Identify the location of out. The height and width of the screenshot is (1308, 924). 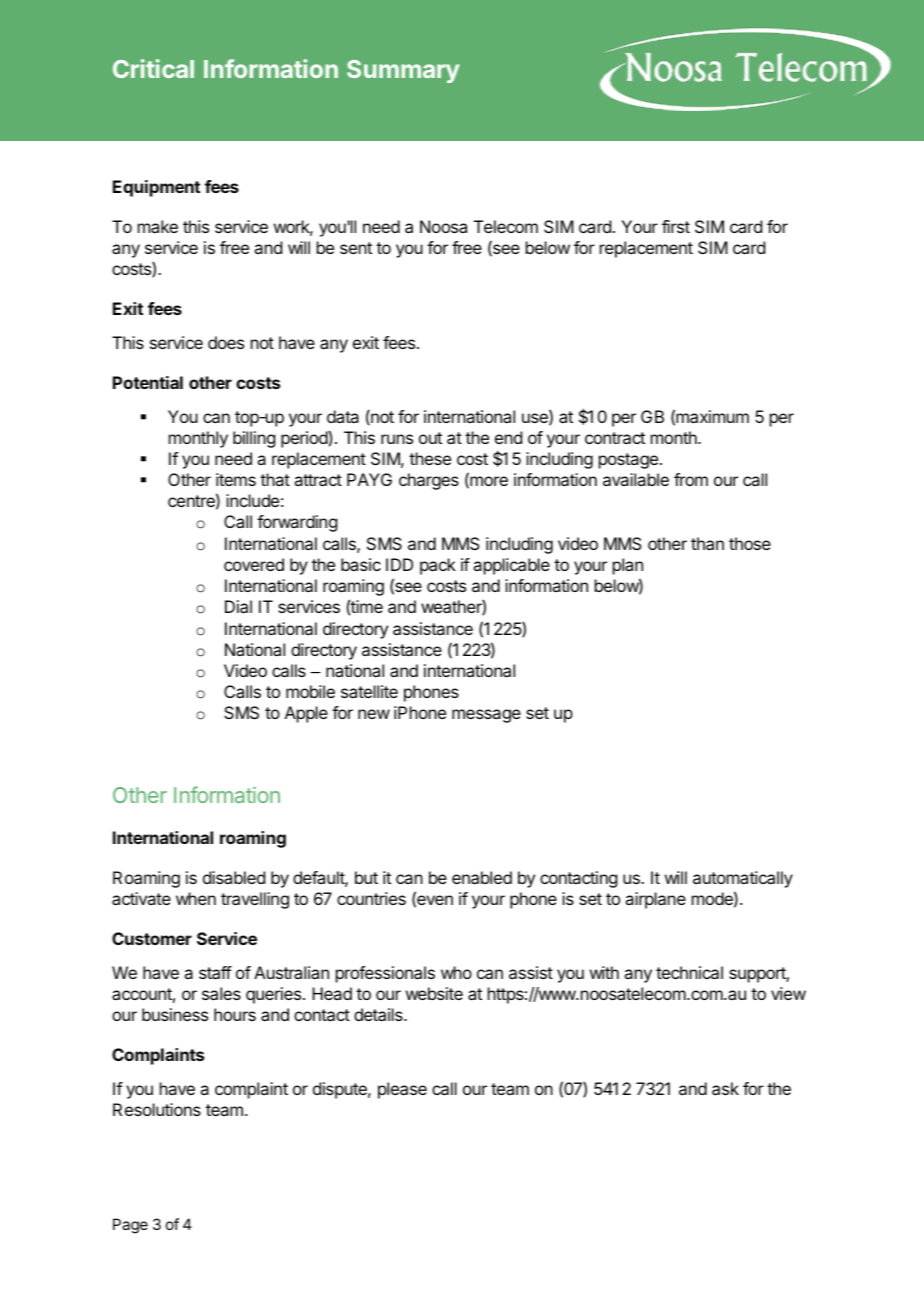
(430, 438).
